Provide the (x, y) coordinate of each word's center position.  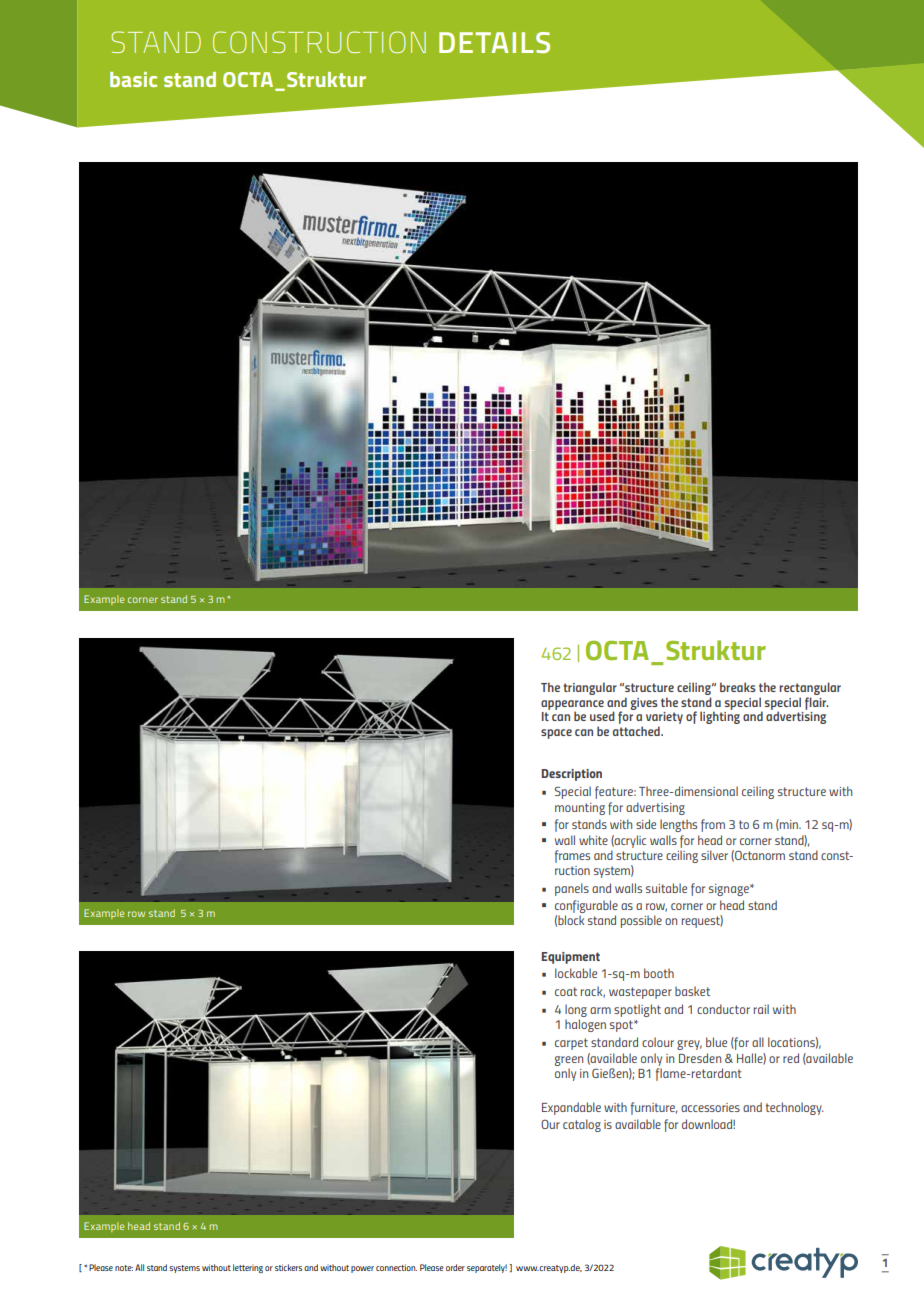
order (455, 1267)
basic (133, 79)
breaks (738, 687)
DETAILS (494, 42)
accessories (710, 1107)
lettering (248, 1268)
